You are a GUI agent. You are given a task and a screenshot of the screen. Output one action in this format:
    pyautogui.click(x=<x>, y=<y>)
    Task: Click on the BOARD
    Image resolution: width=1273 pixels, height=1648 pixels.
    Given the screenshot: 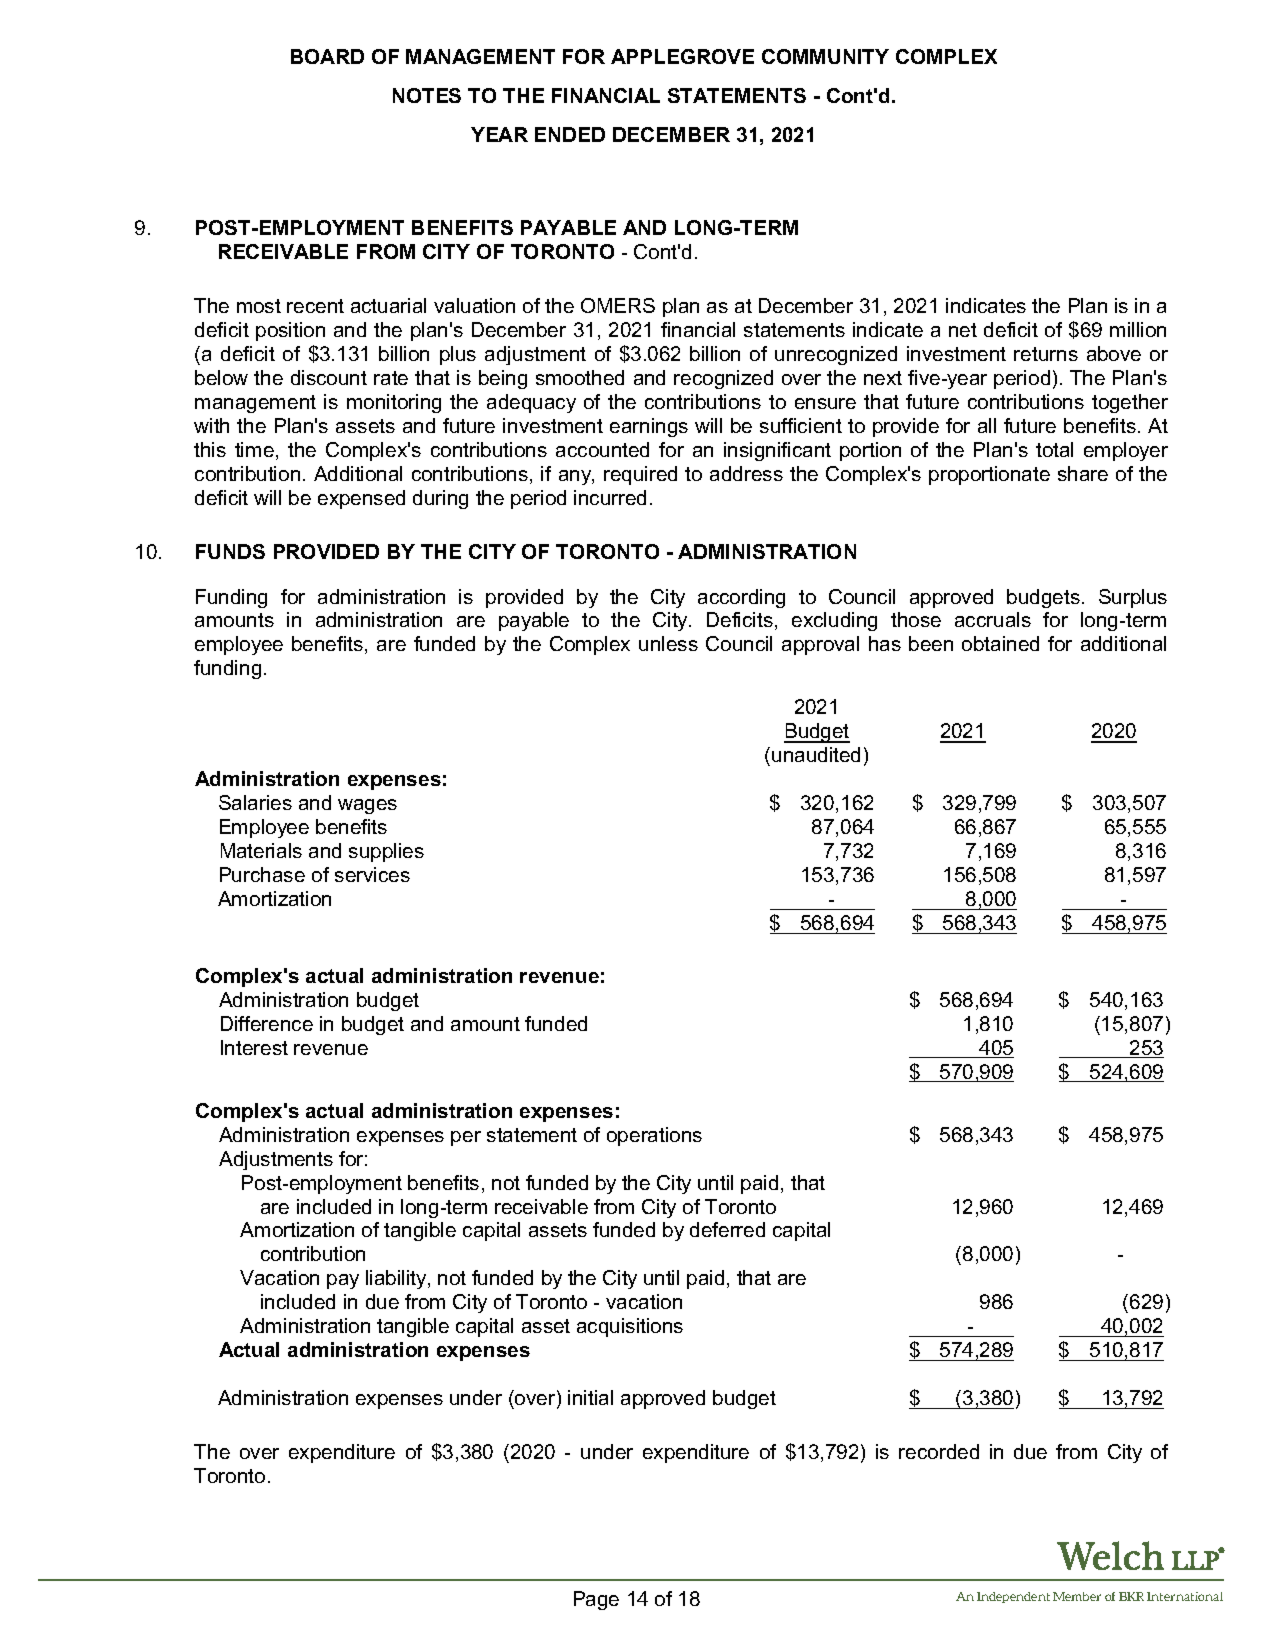 What is the action you would take?
    pyautogui.click(x=327, y=56)
